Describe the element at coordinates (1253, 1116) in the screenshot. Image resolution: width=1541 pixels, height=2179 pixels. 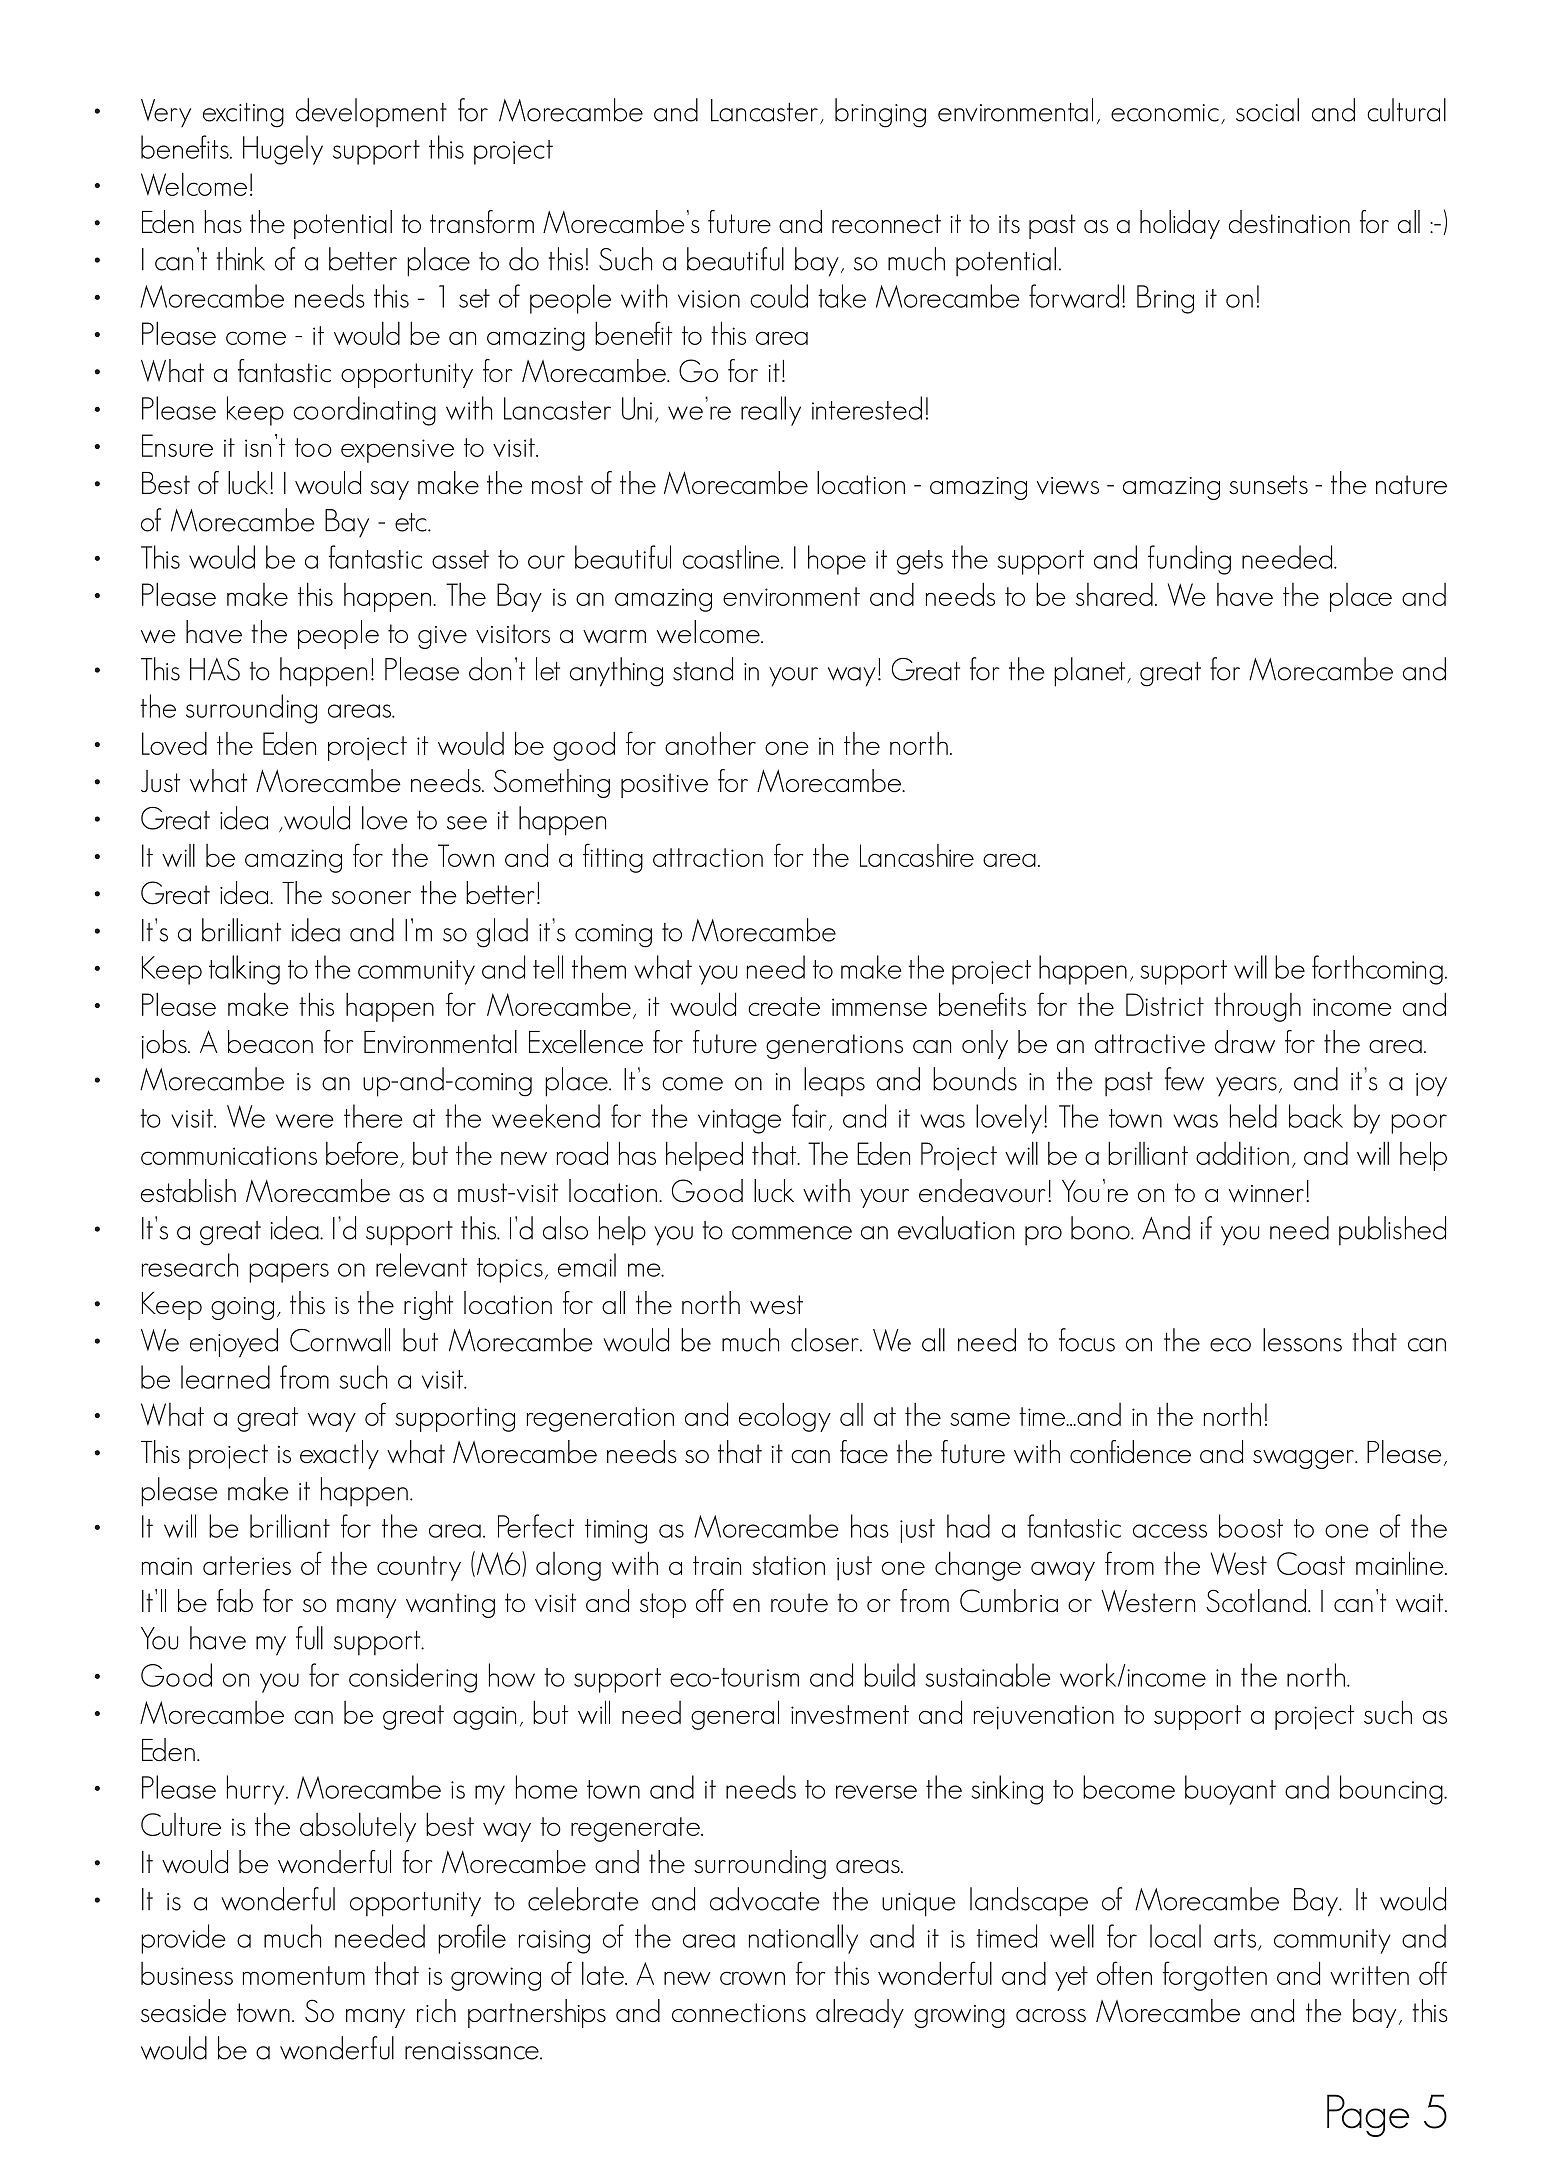
I see `held` at that location.
